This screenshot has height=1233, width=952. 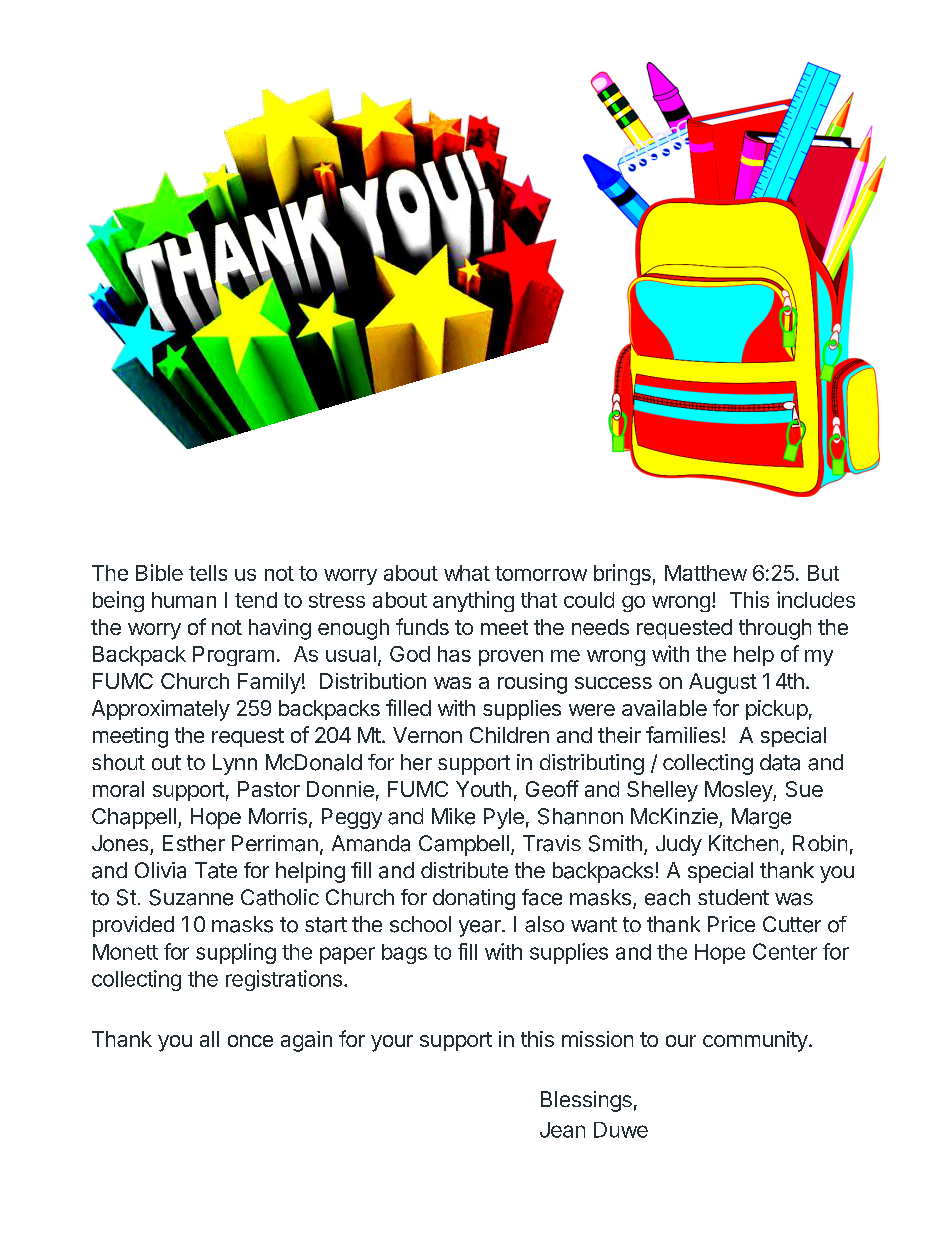 I want to click on Matthew, so click(x=706, y=573).
